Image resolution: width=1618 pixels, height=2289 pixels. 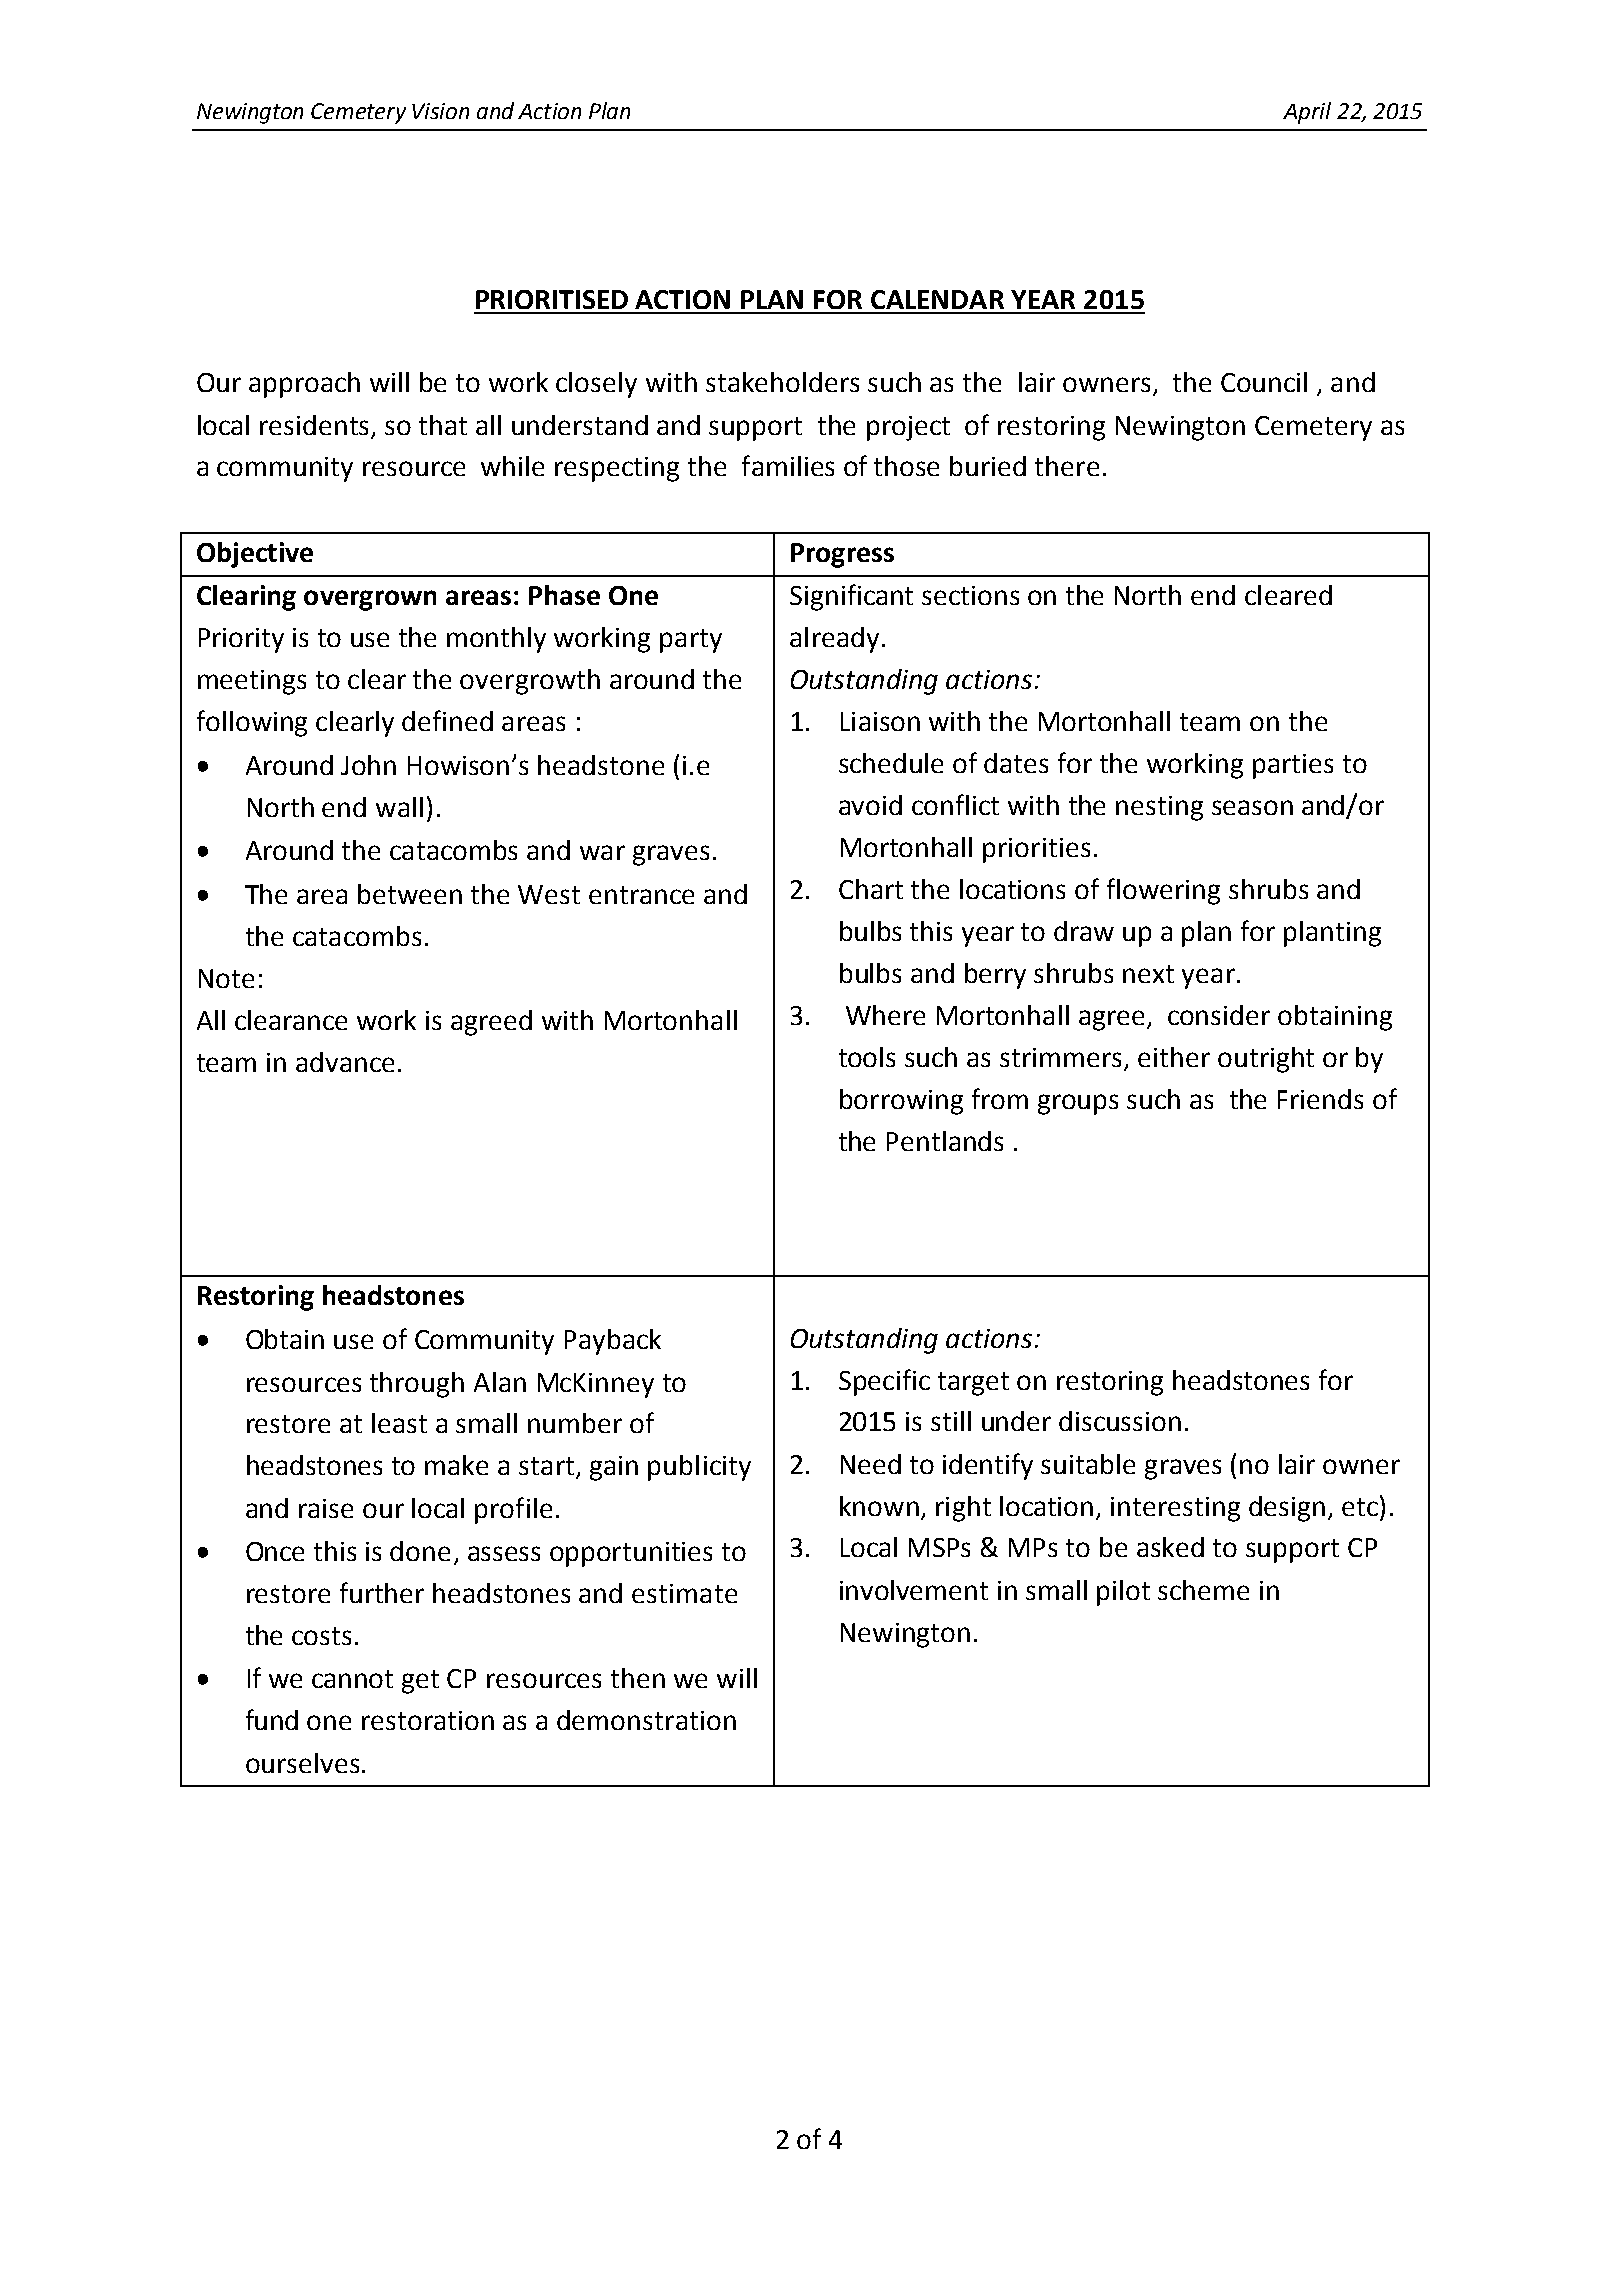 I want to click on Chart, so click(x=871, y=889).
